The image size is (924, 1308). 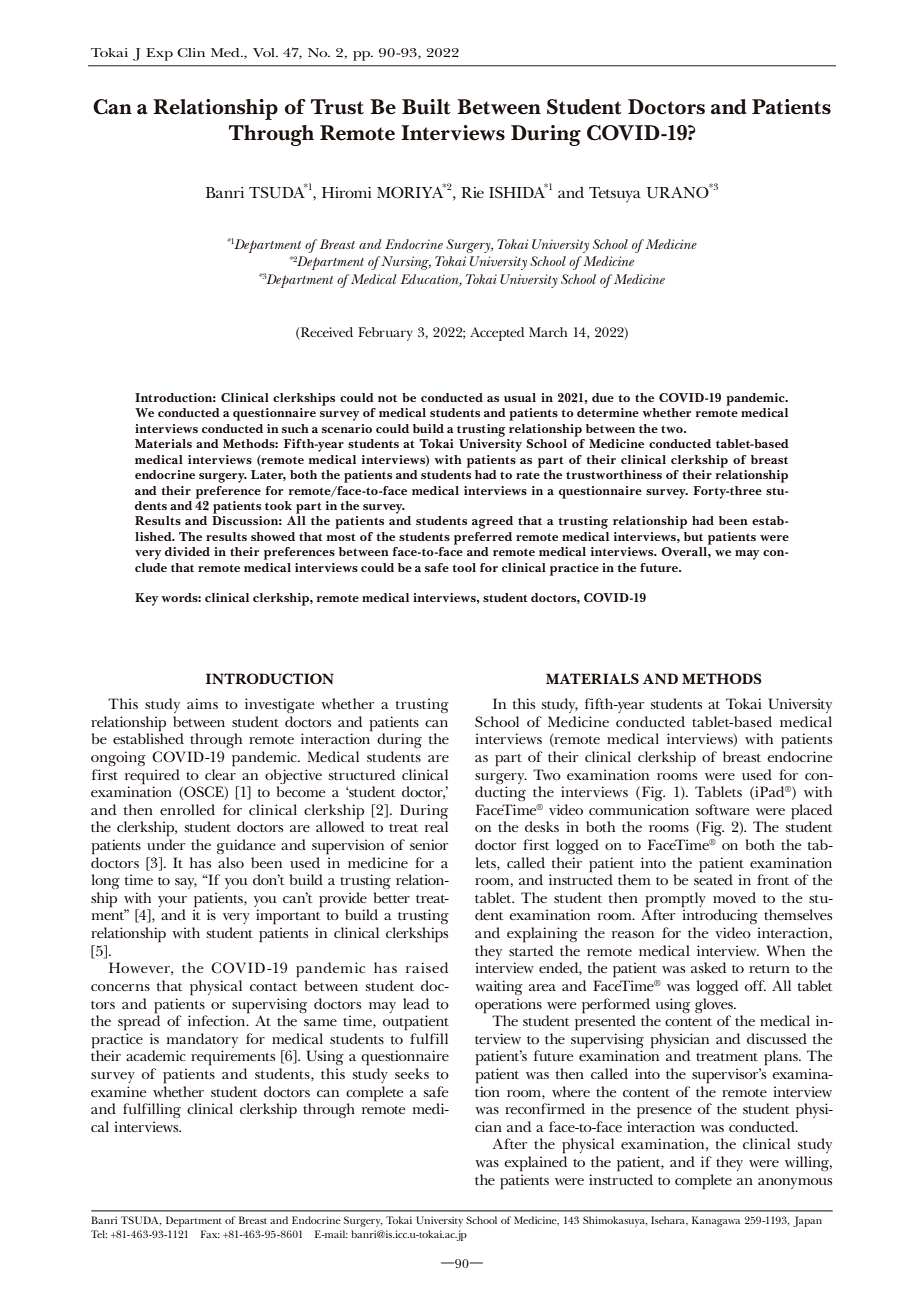 What do you see at coordinates (265, 52) in the page?
I see `Vol` at bounding box center [265, 52].
